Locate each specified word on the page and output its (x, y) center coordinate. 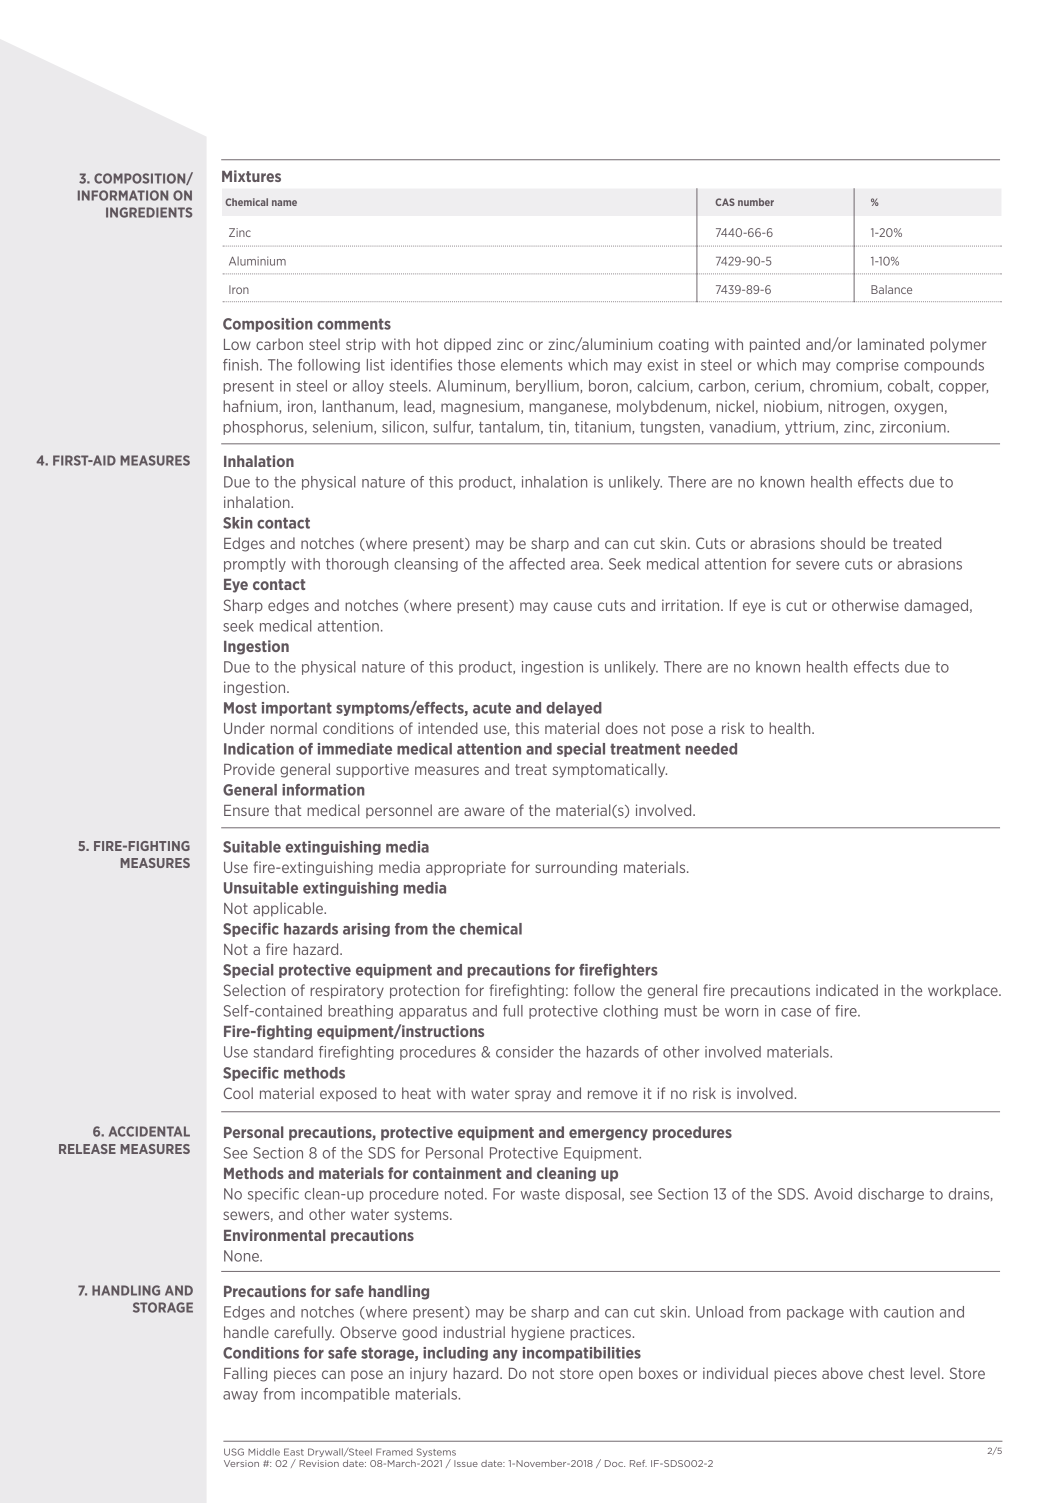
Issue (466, 1463)
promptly (255, 565)
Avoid (833, 1194)
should (843, 543)
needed (711, 749)
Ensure (246, 810)
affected (537, 564)
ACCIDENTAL (149, 1131)
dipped (467, 345)
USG (234, 1452)
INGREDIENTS (149, 212)
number (756, 202)
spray (533, 1096)
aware (484, 811)
